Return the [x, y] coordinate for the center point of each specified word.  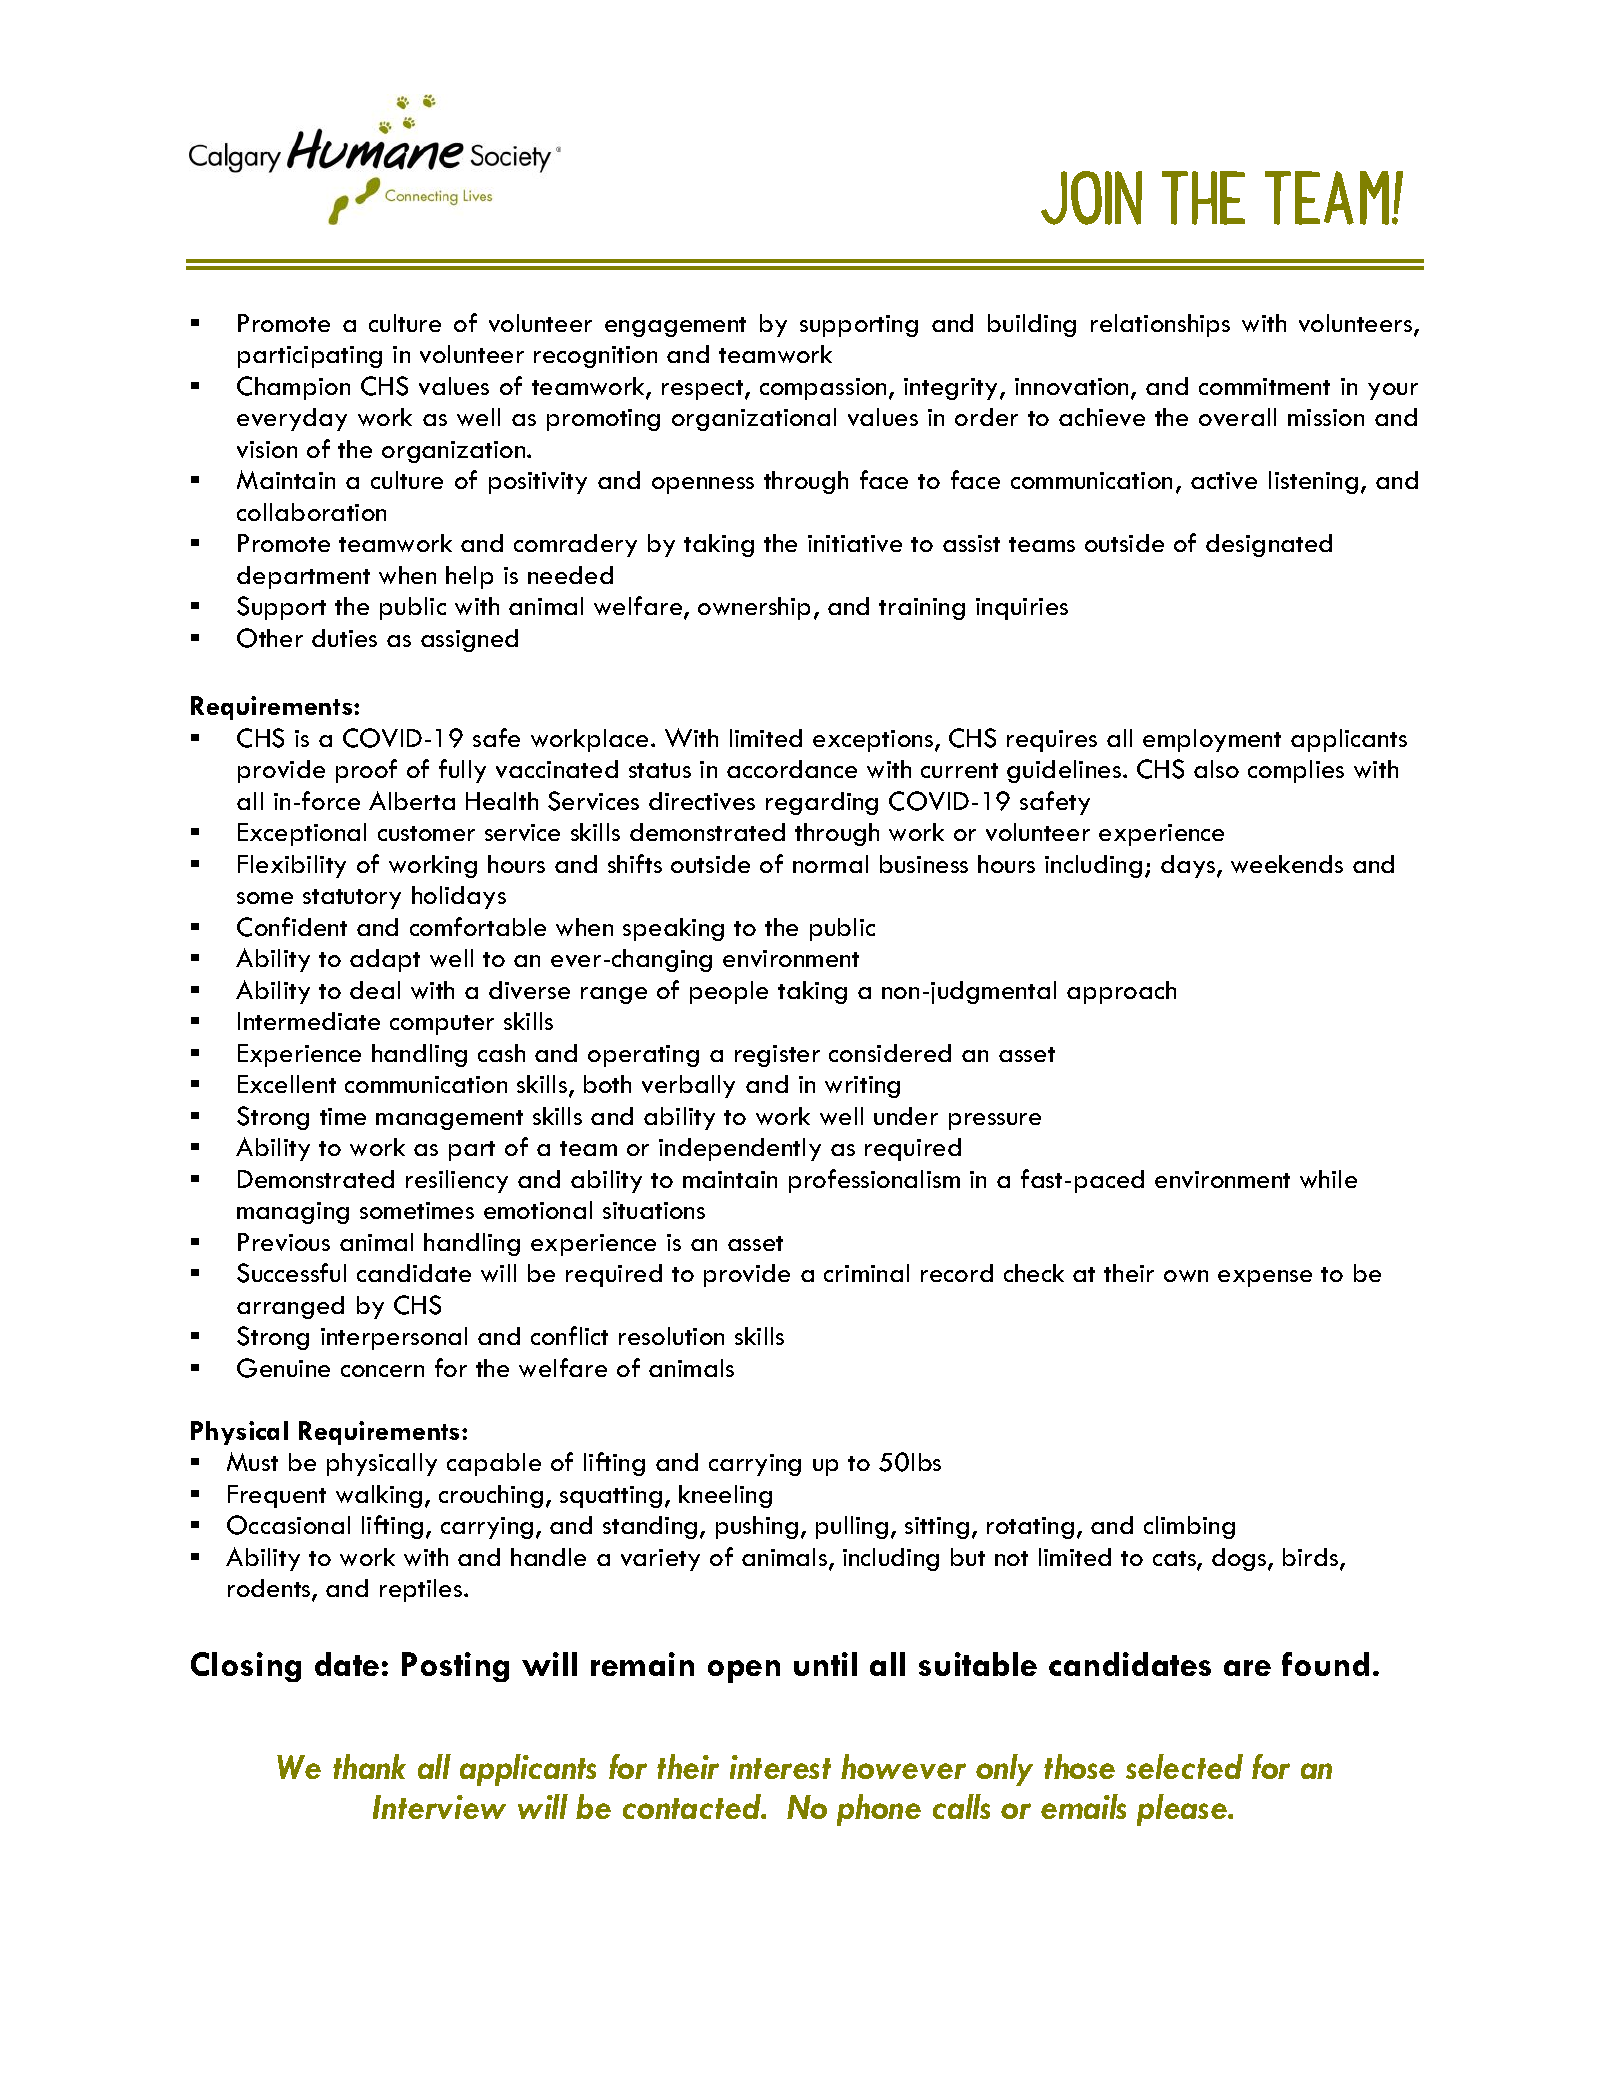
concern [382, 1371]
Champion [293, 388]
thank [369, 1766]
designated [1269, 545]
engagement [675, 327]
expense [1265, 1278]
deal [375, 990]
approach [1121, 992]
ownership [754, 608]
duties [344, 638]
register [777, 1056]
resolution [671, 1336]
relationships [1160, 325]
